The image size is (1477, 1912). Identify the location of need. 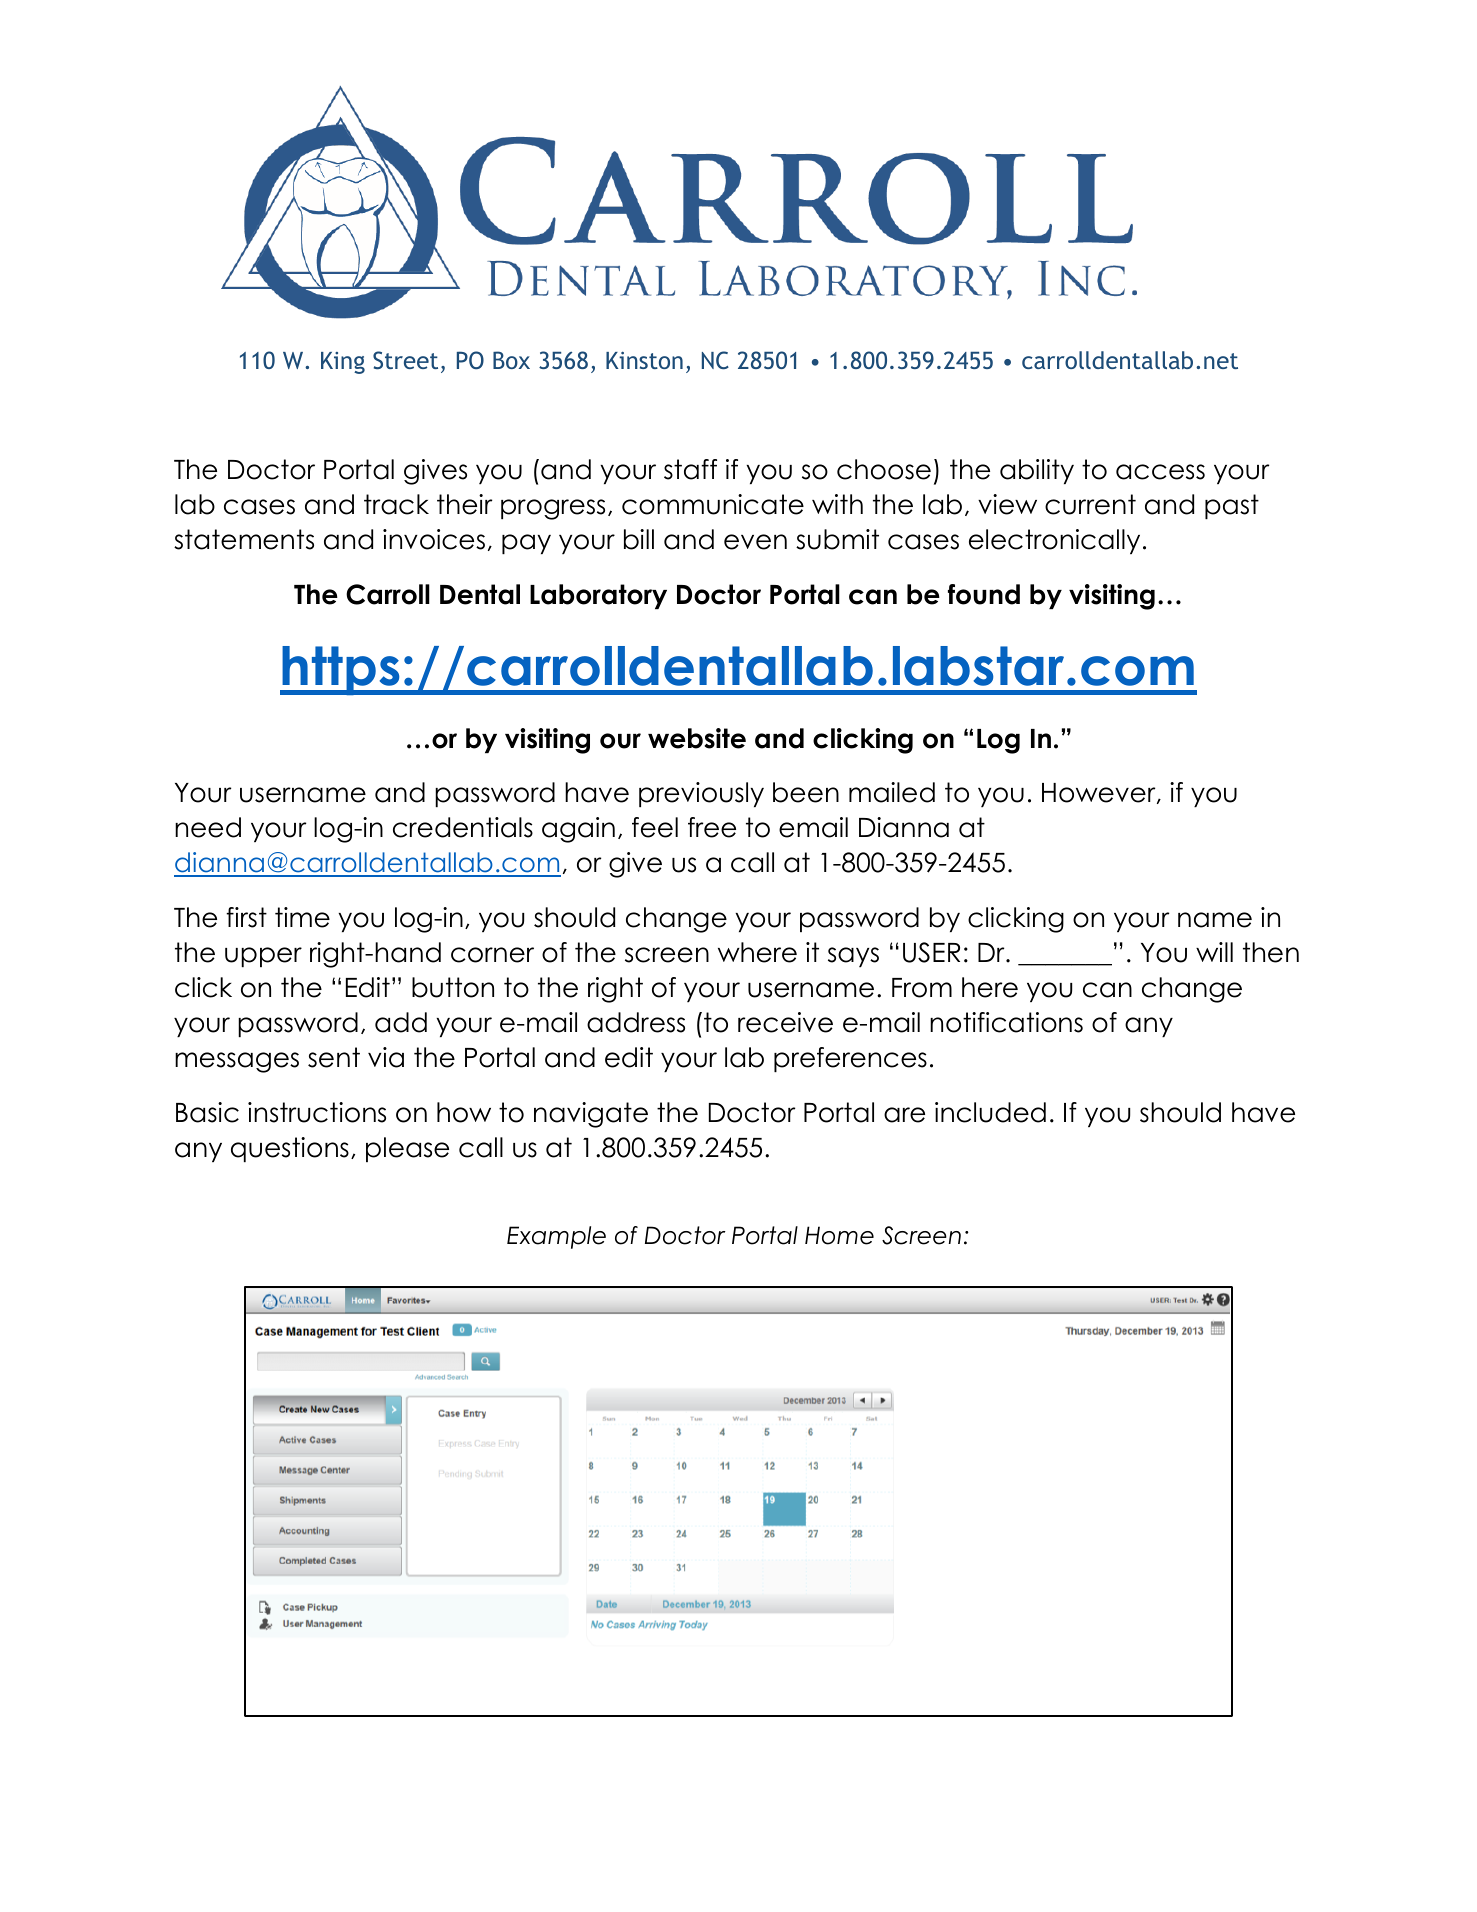
(208, 827).
